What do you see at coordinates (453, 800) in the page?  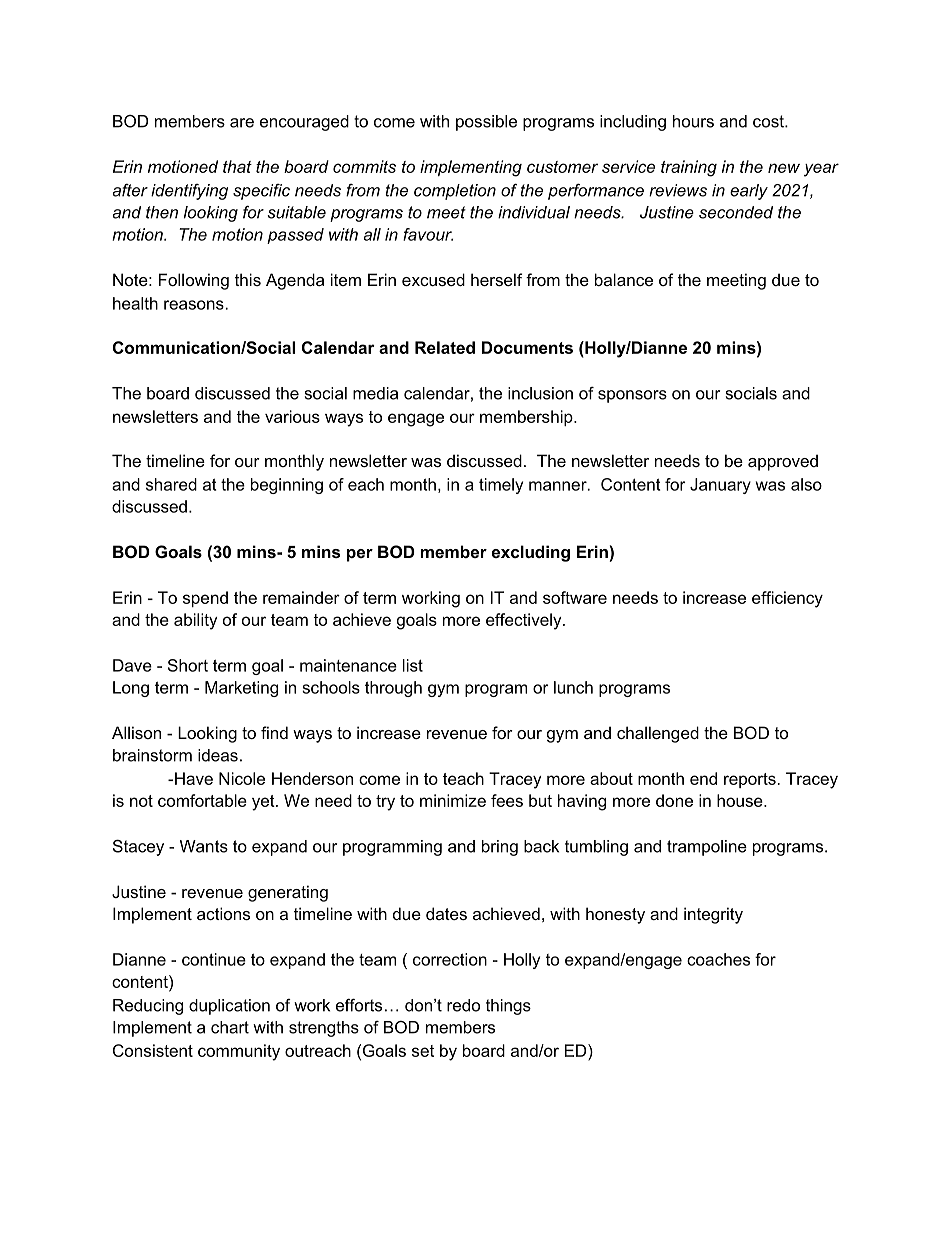 I see `minimize` at bounding box center [453, 800].
